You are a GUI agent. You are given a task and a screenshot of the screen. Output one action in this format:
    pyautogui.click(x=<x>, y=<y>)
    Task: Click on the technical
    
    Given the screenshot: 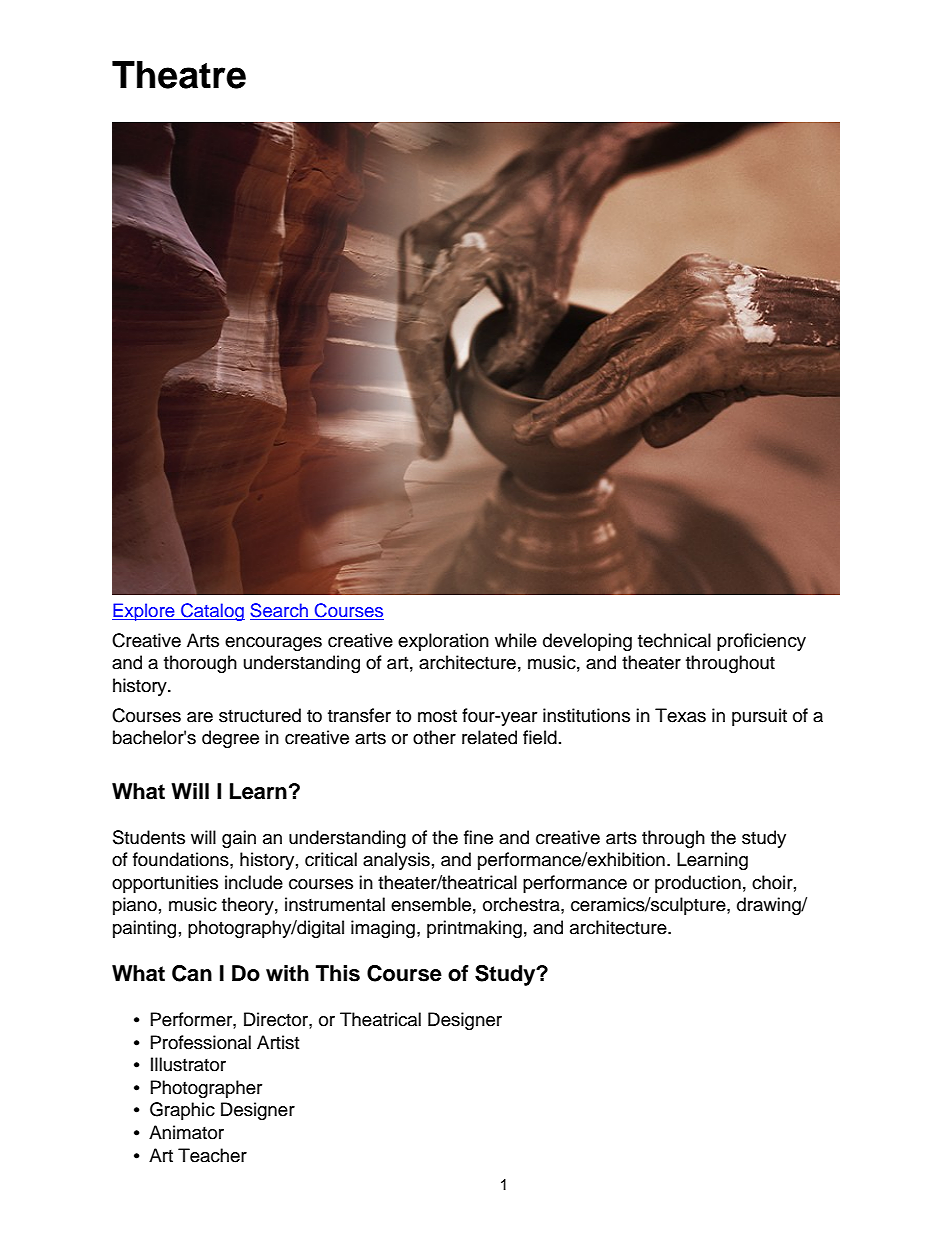 What is the action you would take?
    pyautogui.click(x=674, y=640)
